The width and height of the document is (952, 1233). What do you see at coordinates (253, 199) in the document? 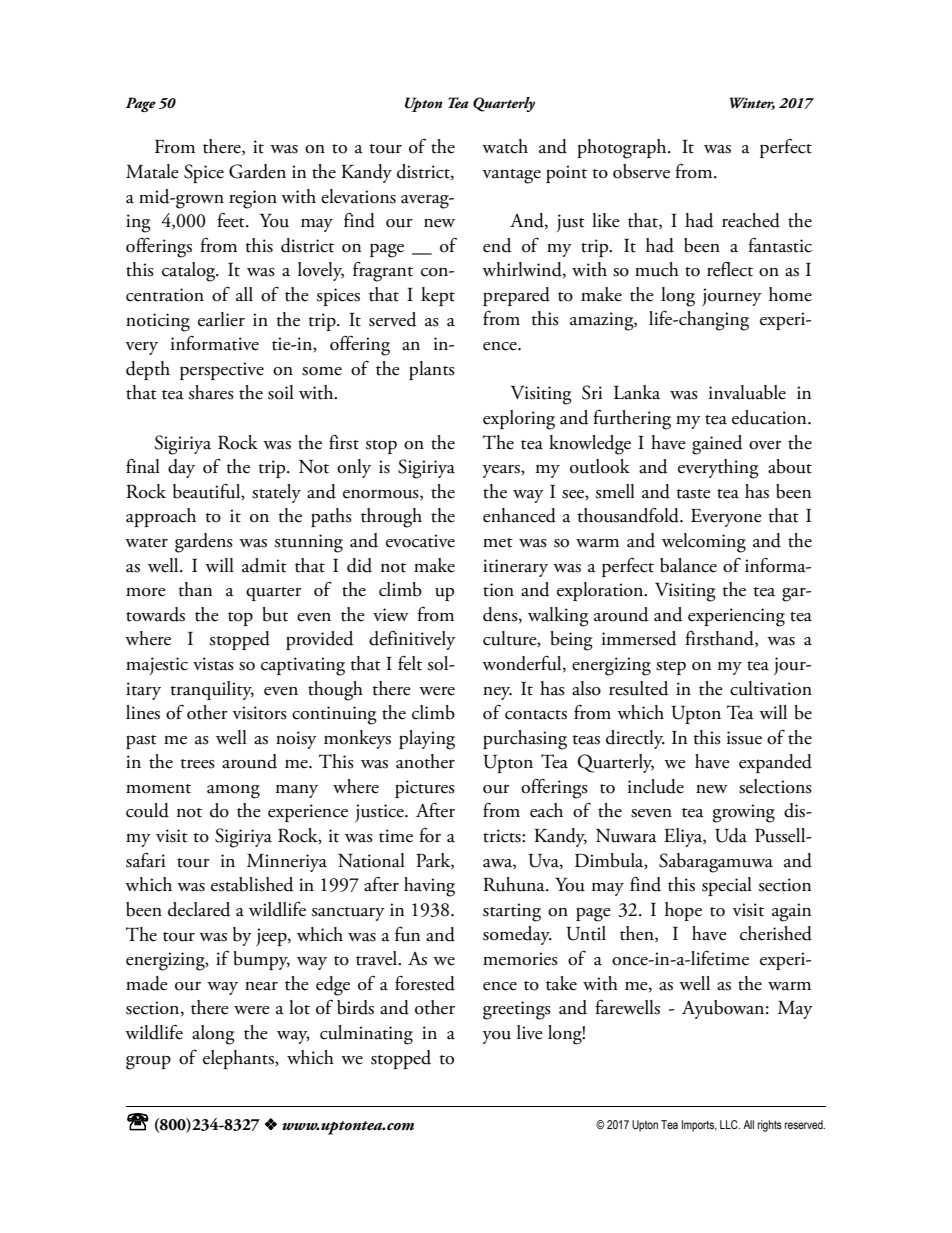
I see `region` at bounding box center [253, 199].
